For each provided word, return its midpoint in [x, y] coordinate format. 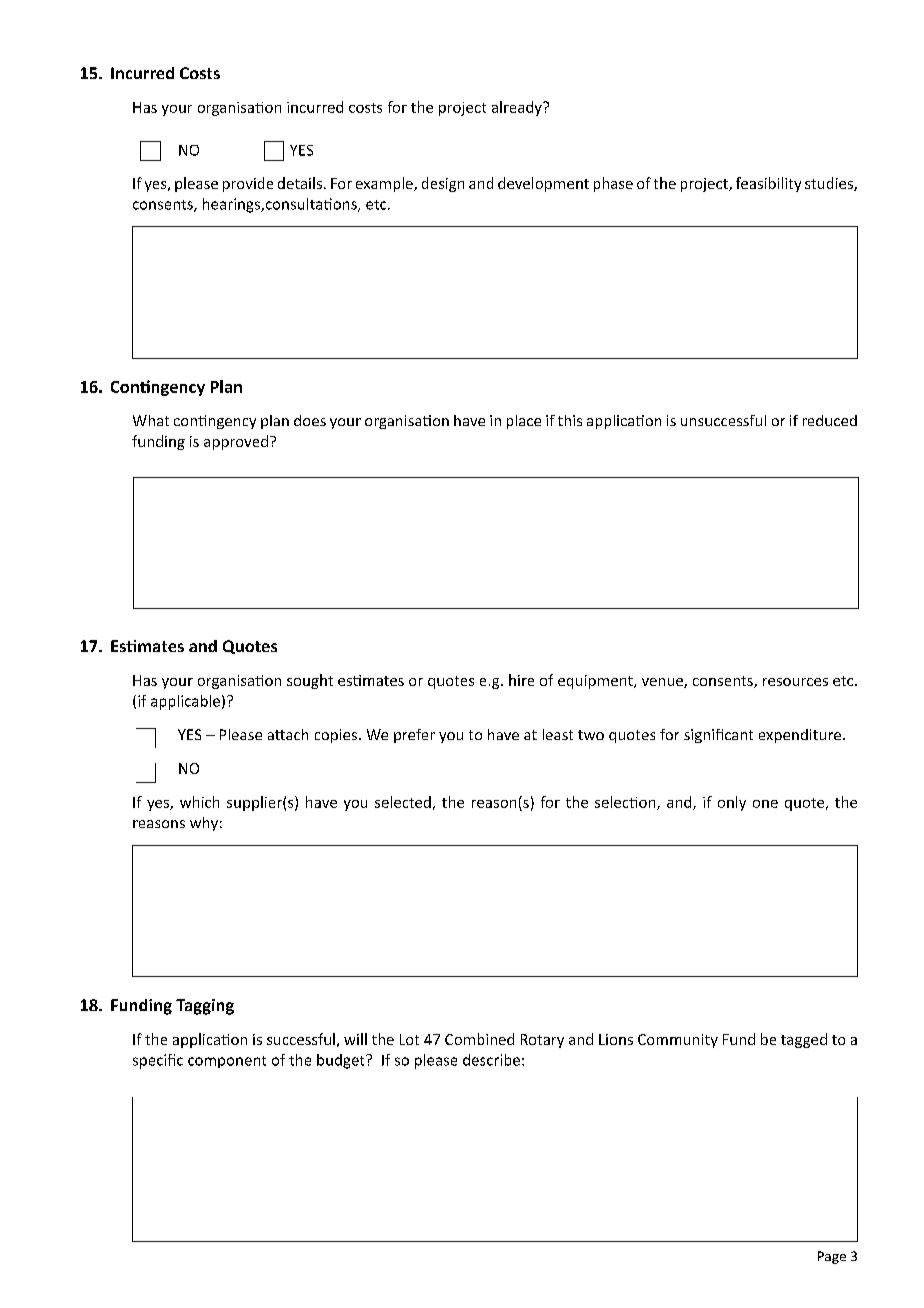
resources [795, 682]
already [518, 108]
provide [248, 184]
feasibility [768, 184]
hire [521, 680]
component [227, 1062]
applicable [185, 702]
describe [491, 1060]
